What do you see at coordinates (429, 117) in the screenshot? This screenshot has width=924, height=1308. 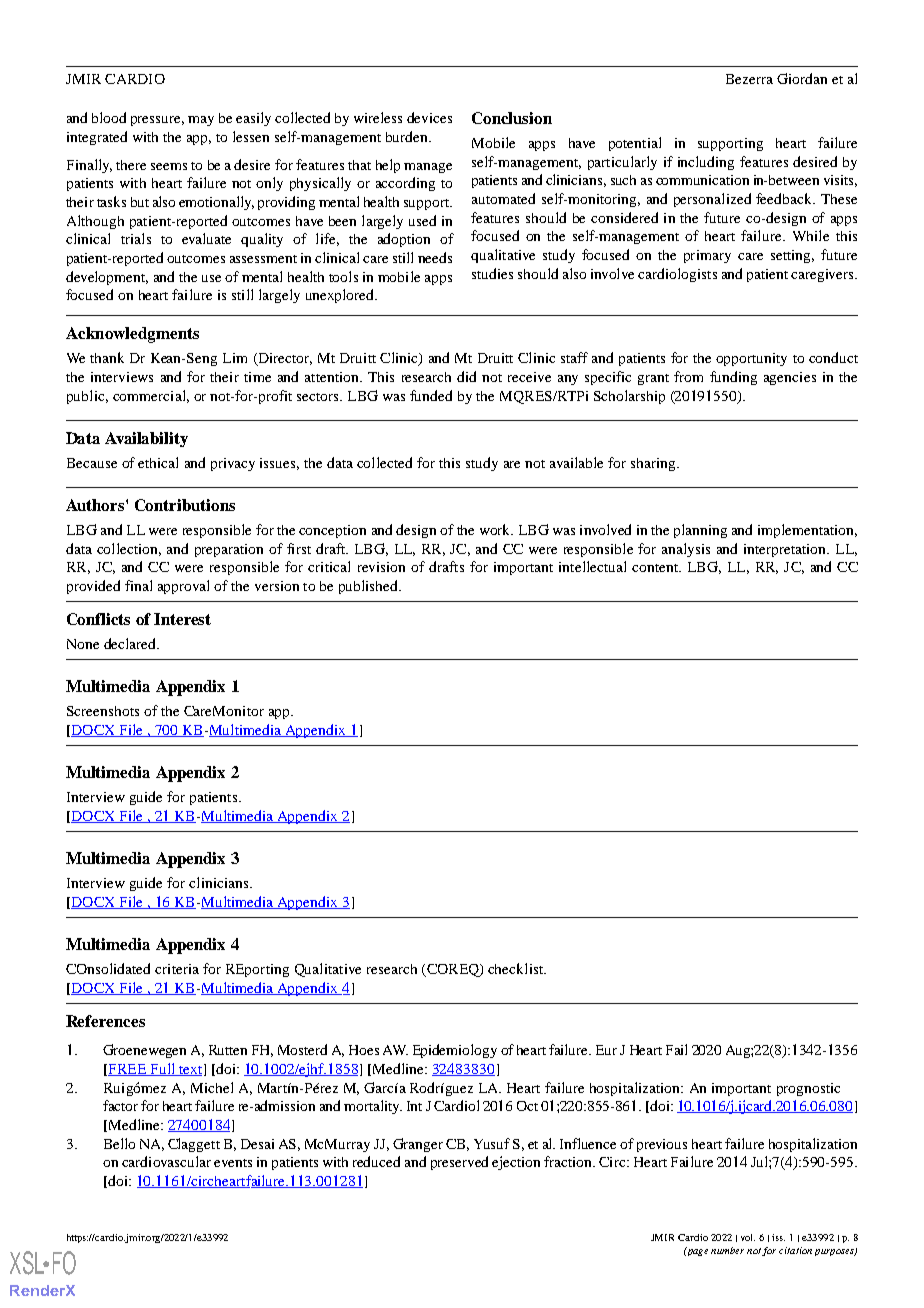 I see `devices` at bounding box center [429, 117].
